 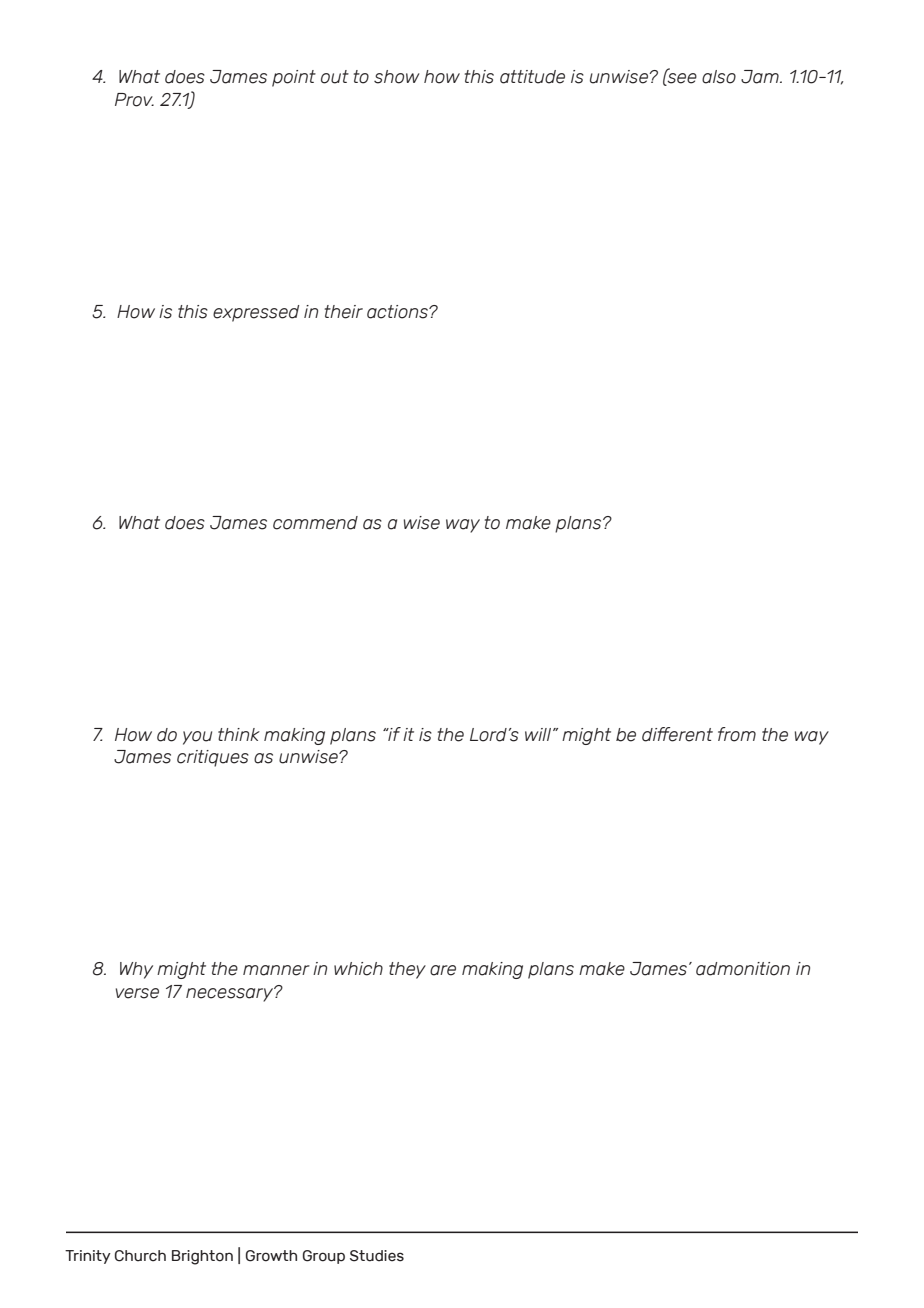 What do you see at coordinates (377, 1256) in the document?
I see `Studies` at bounding box center [377, 1256].
